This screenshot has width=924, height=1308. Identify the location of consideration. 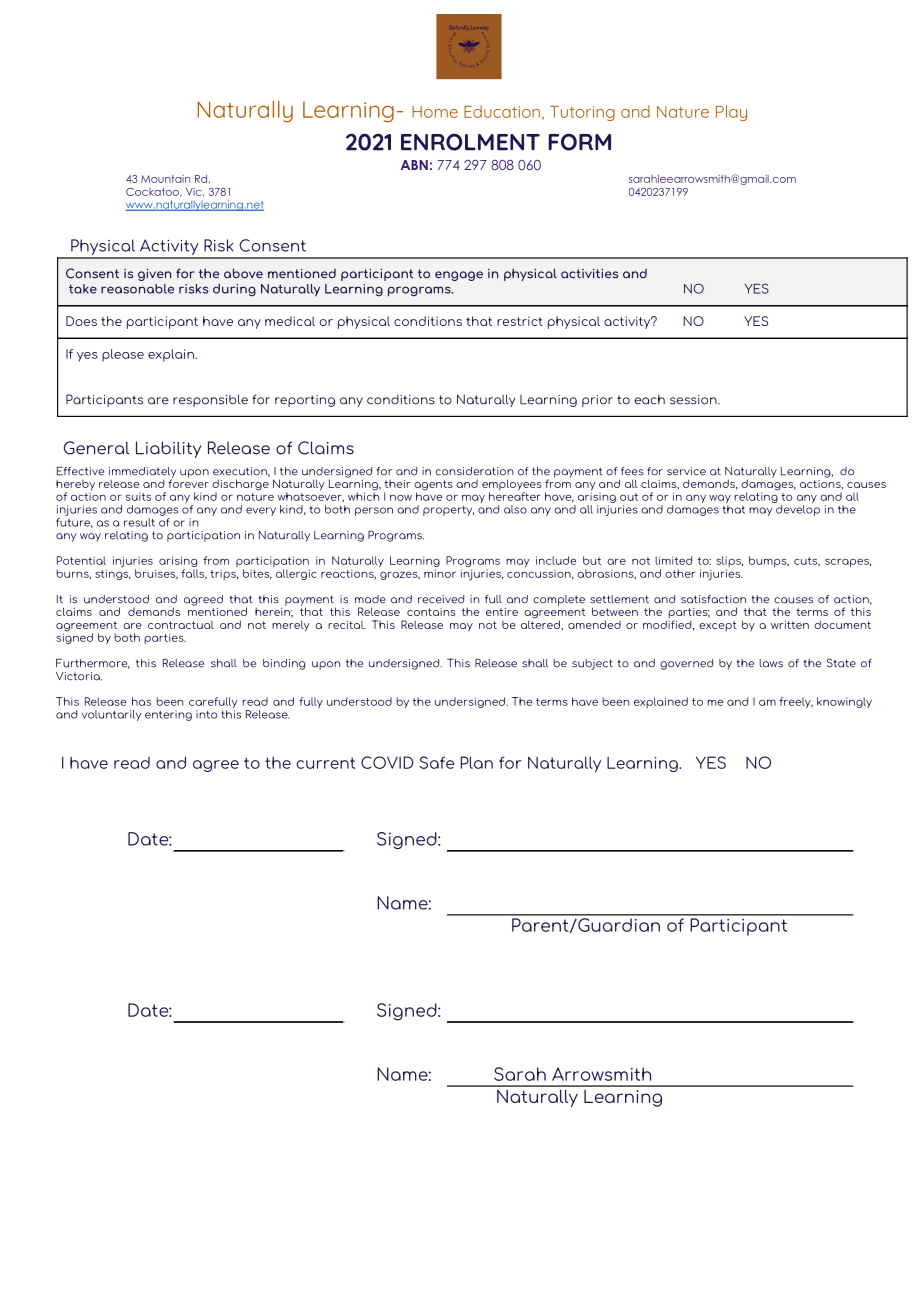
(474, 471).
